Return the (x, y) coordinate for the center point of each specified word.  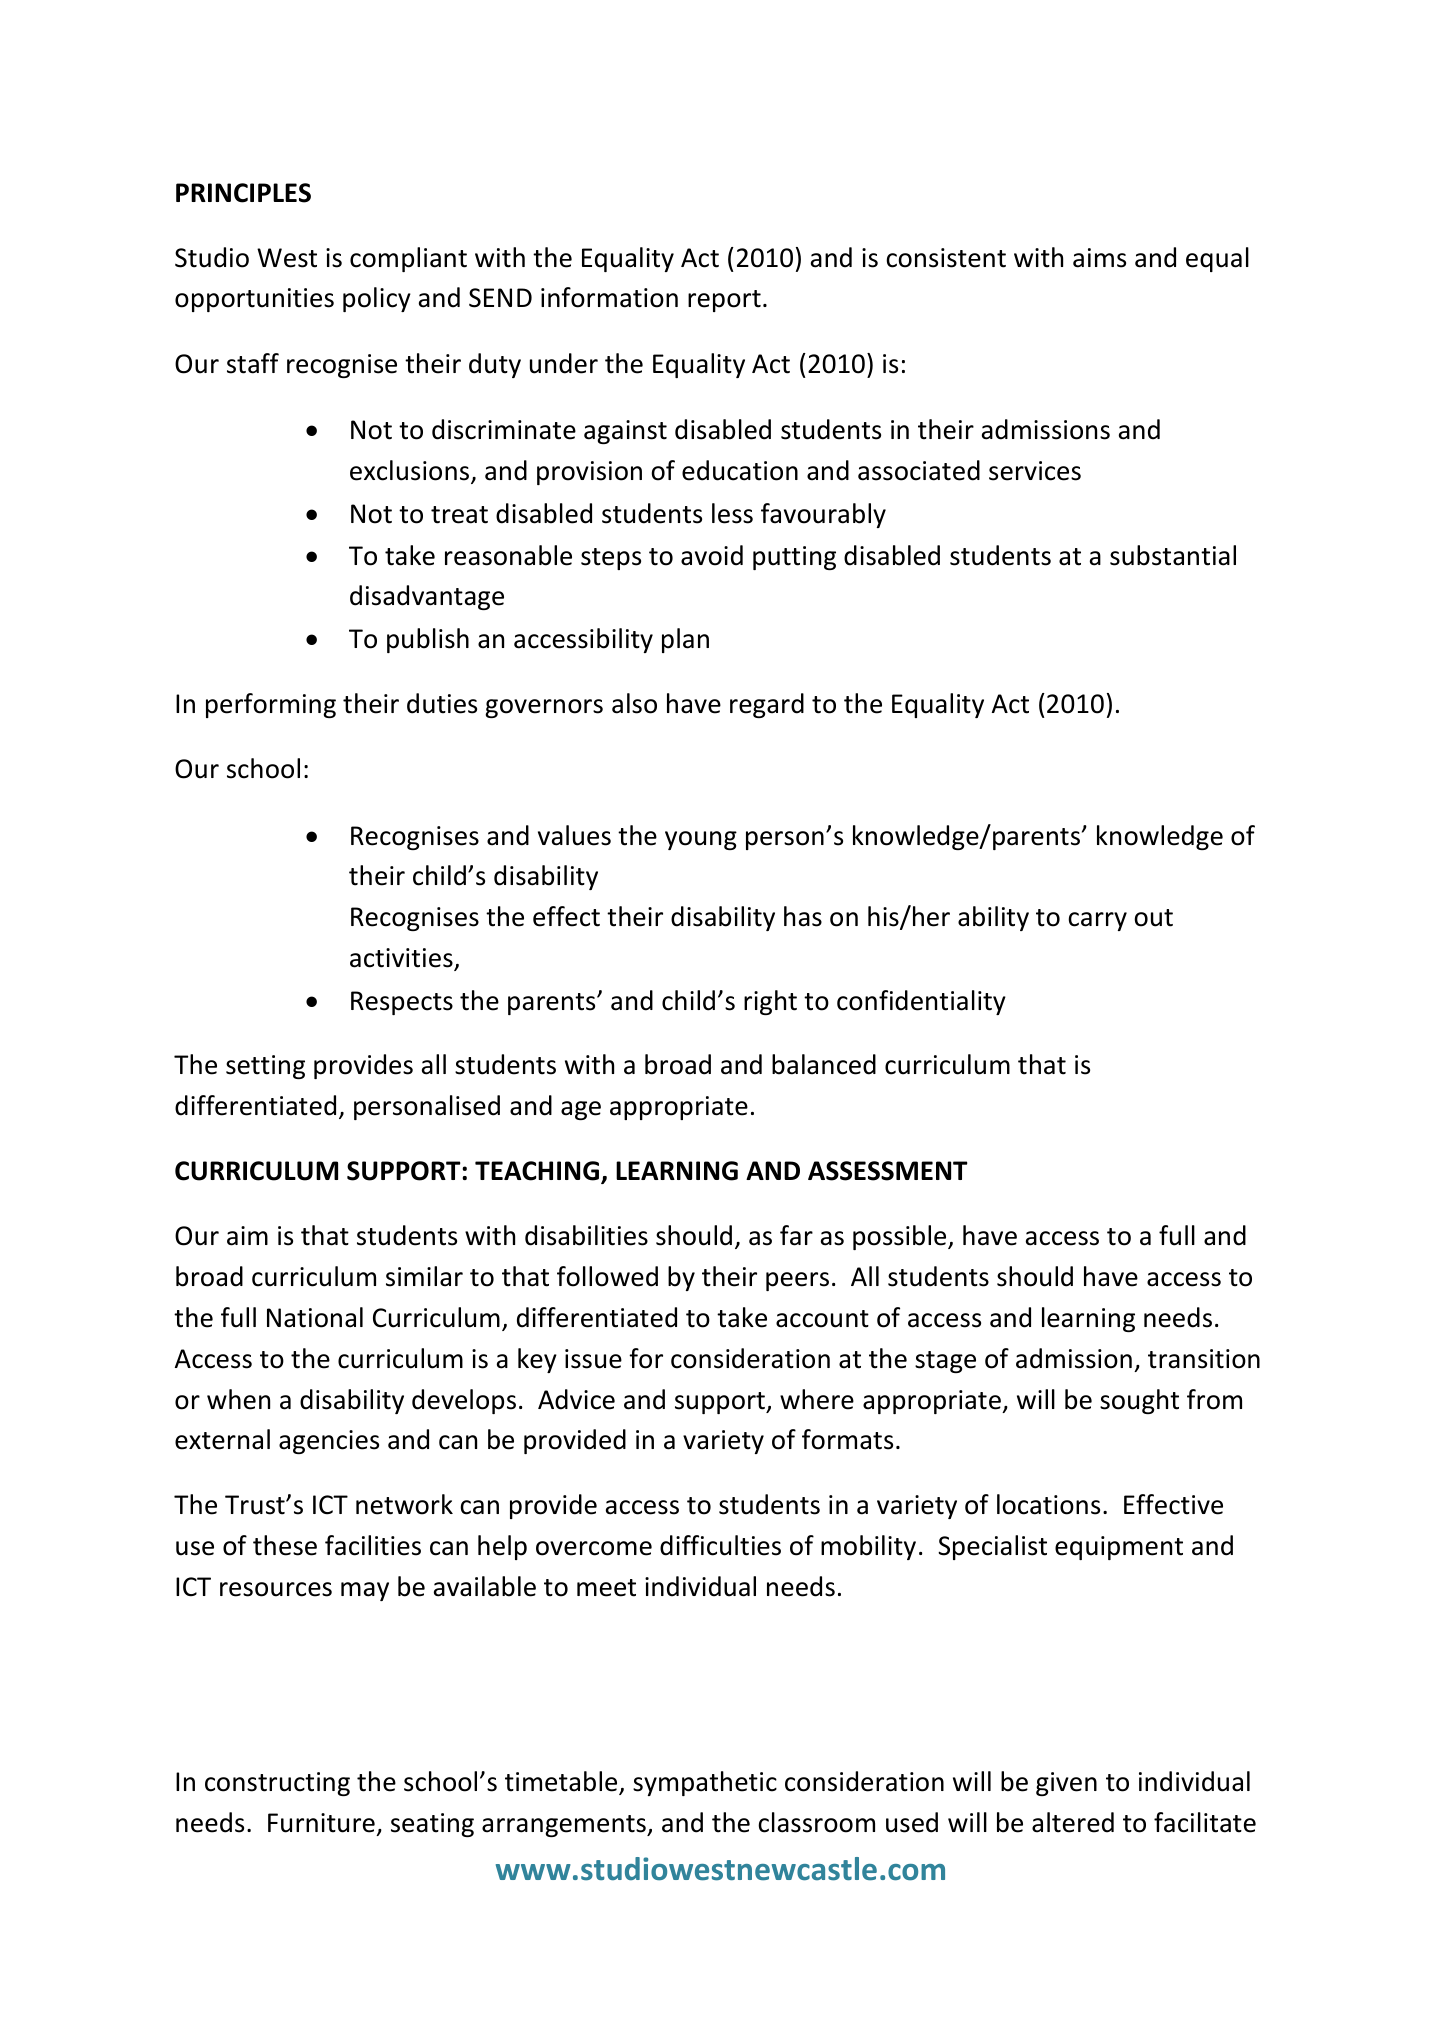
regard (767, 705)
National (315, 1317)
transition (1204, 1359)
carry (1097, 921)
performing (271, 705)
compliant (408, 259)
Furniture (321, 1823)
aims (1099, 258)
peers (797, 1281)
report (724, 301)
